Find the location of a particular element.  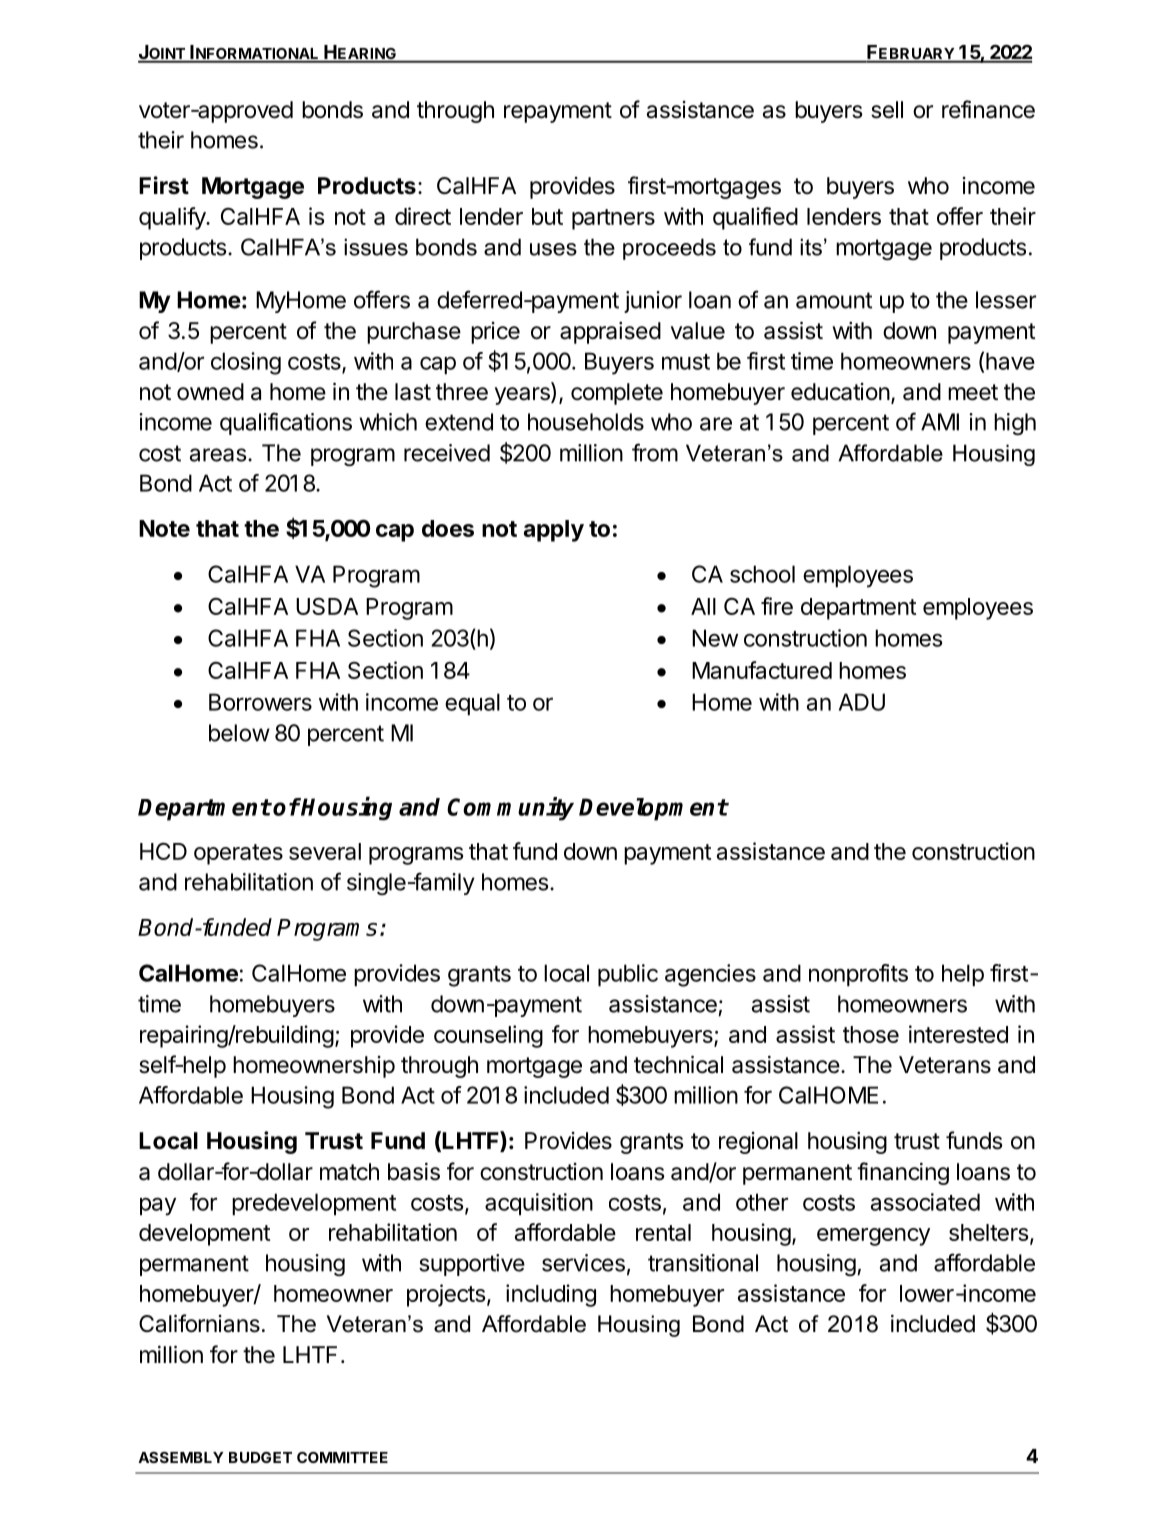

below is located at coordinates (239, 733).
